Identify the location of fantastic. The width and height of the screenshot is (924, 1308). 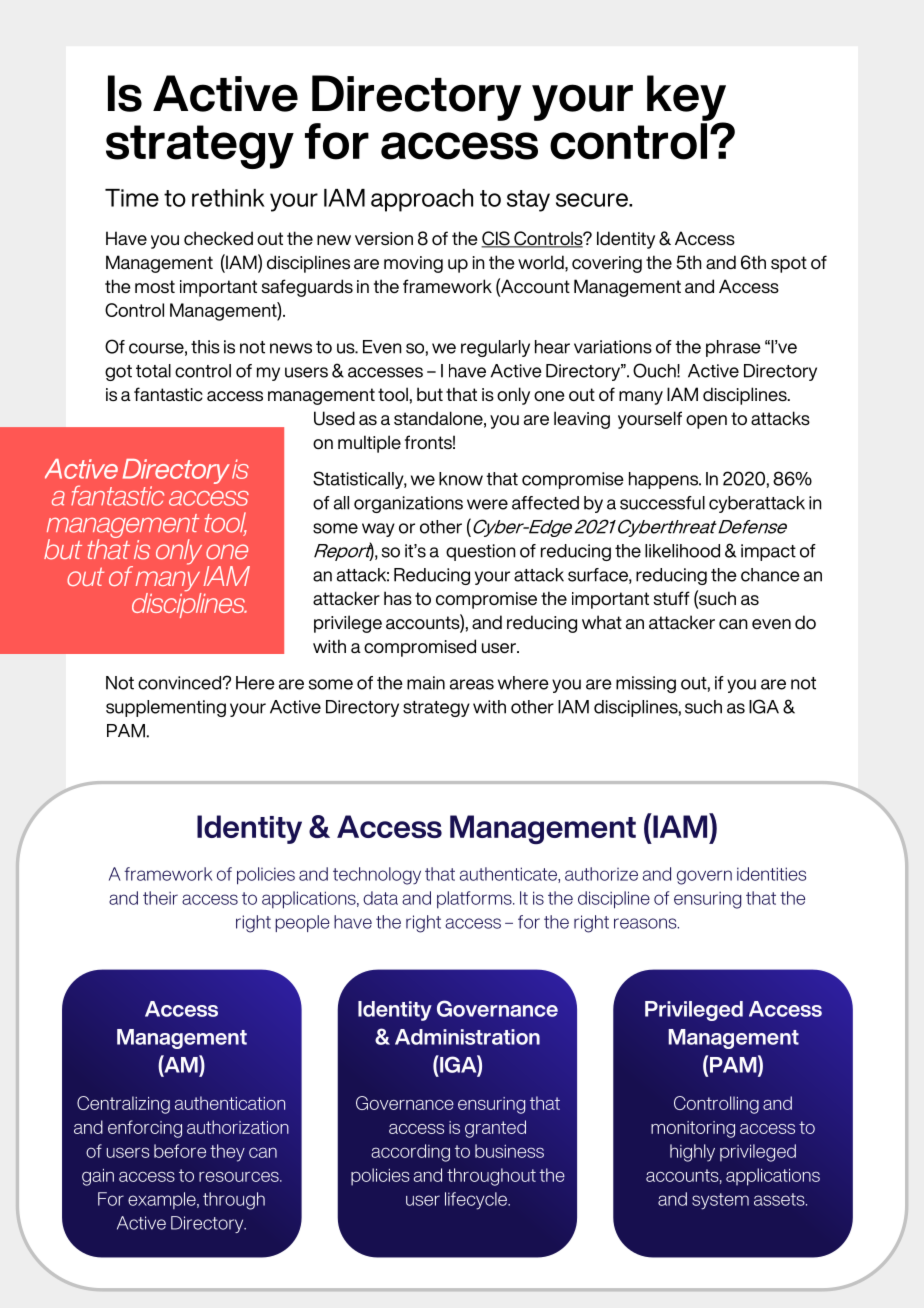
(168, 394).
